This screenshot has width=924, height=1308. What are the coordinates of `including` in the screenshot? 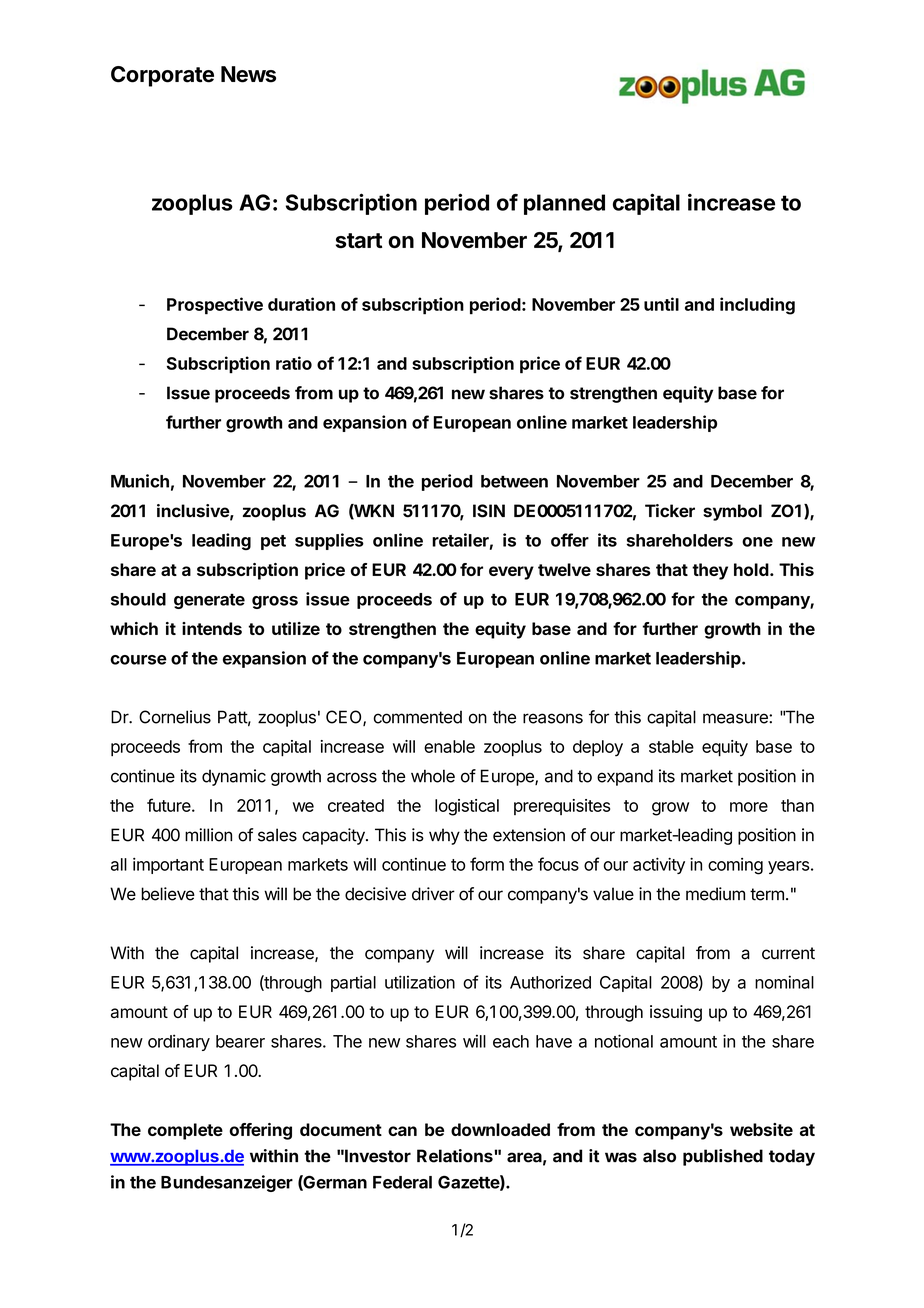 It's located at (757, 306).
